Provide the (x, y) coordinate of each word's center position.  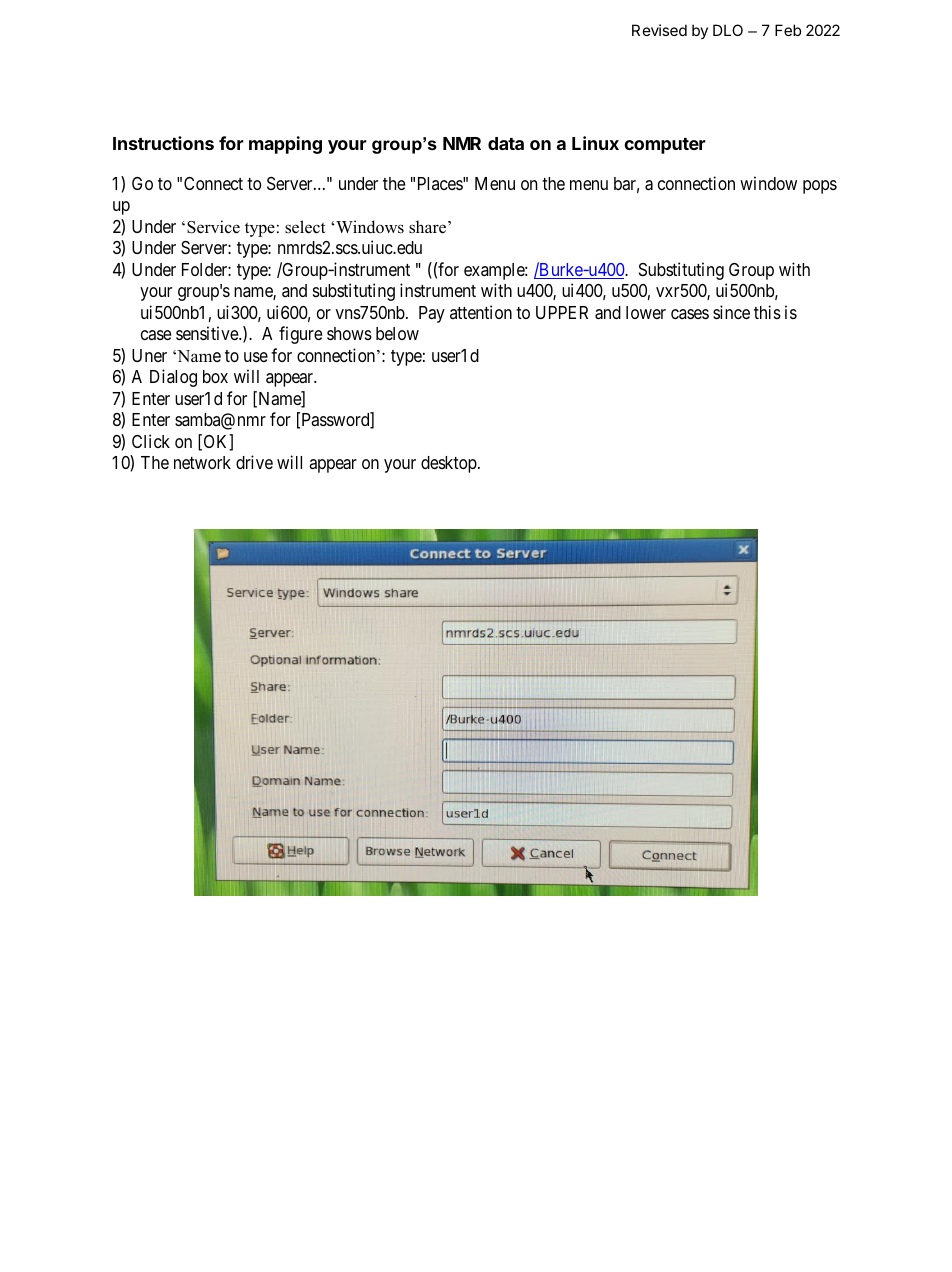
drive (254, 462)
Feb (788, 30)
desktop (449, 464)
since (731, 312)
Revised (659, 30)
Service (213, 227)
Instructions (163, 143)
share (429, 227)
